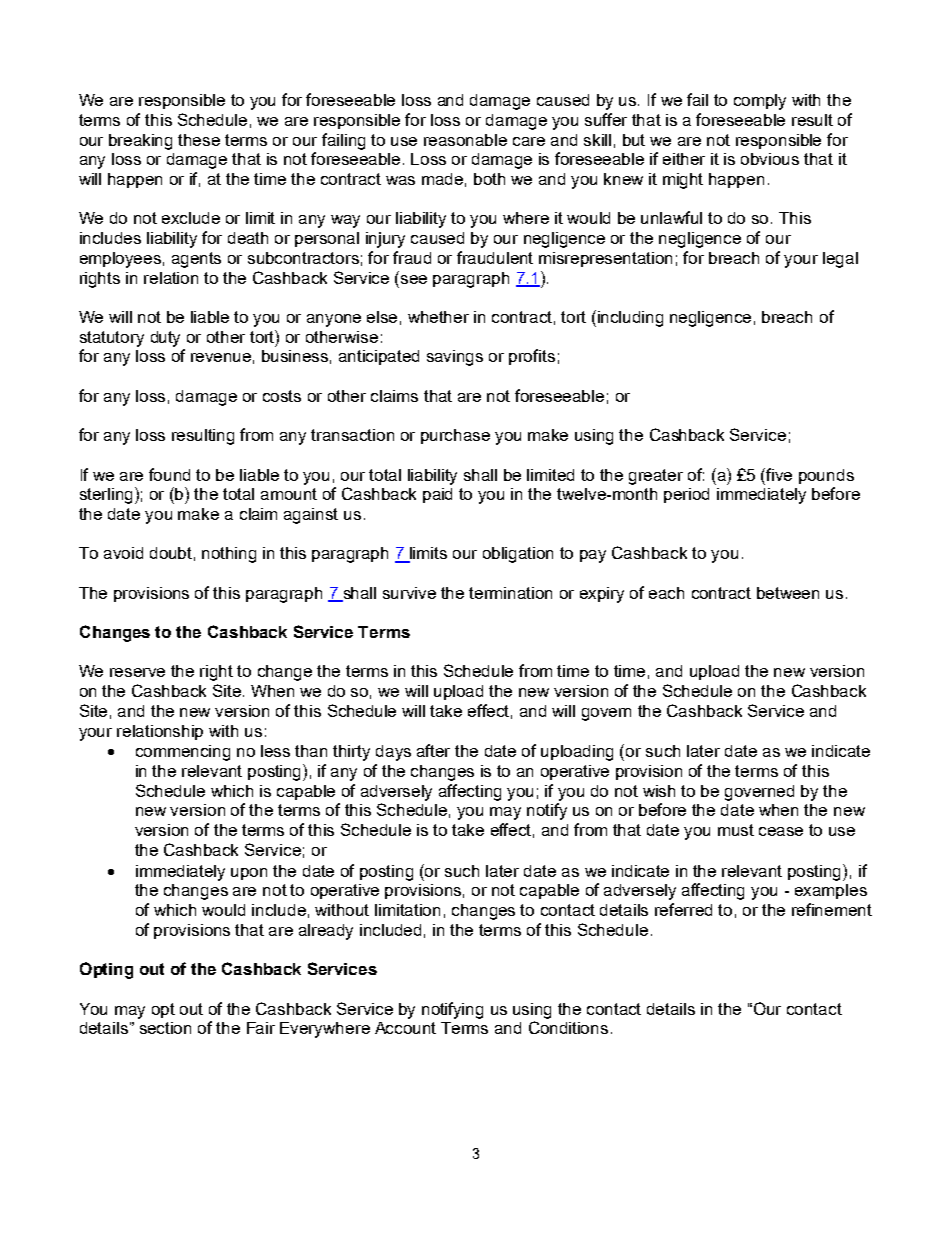 Image resolution: width=952 pixels, height=1233 pixels. I want to click on section, so click(165, 1028).
